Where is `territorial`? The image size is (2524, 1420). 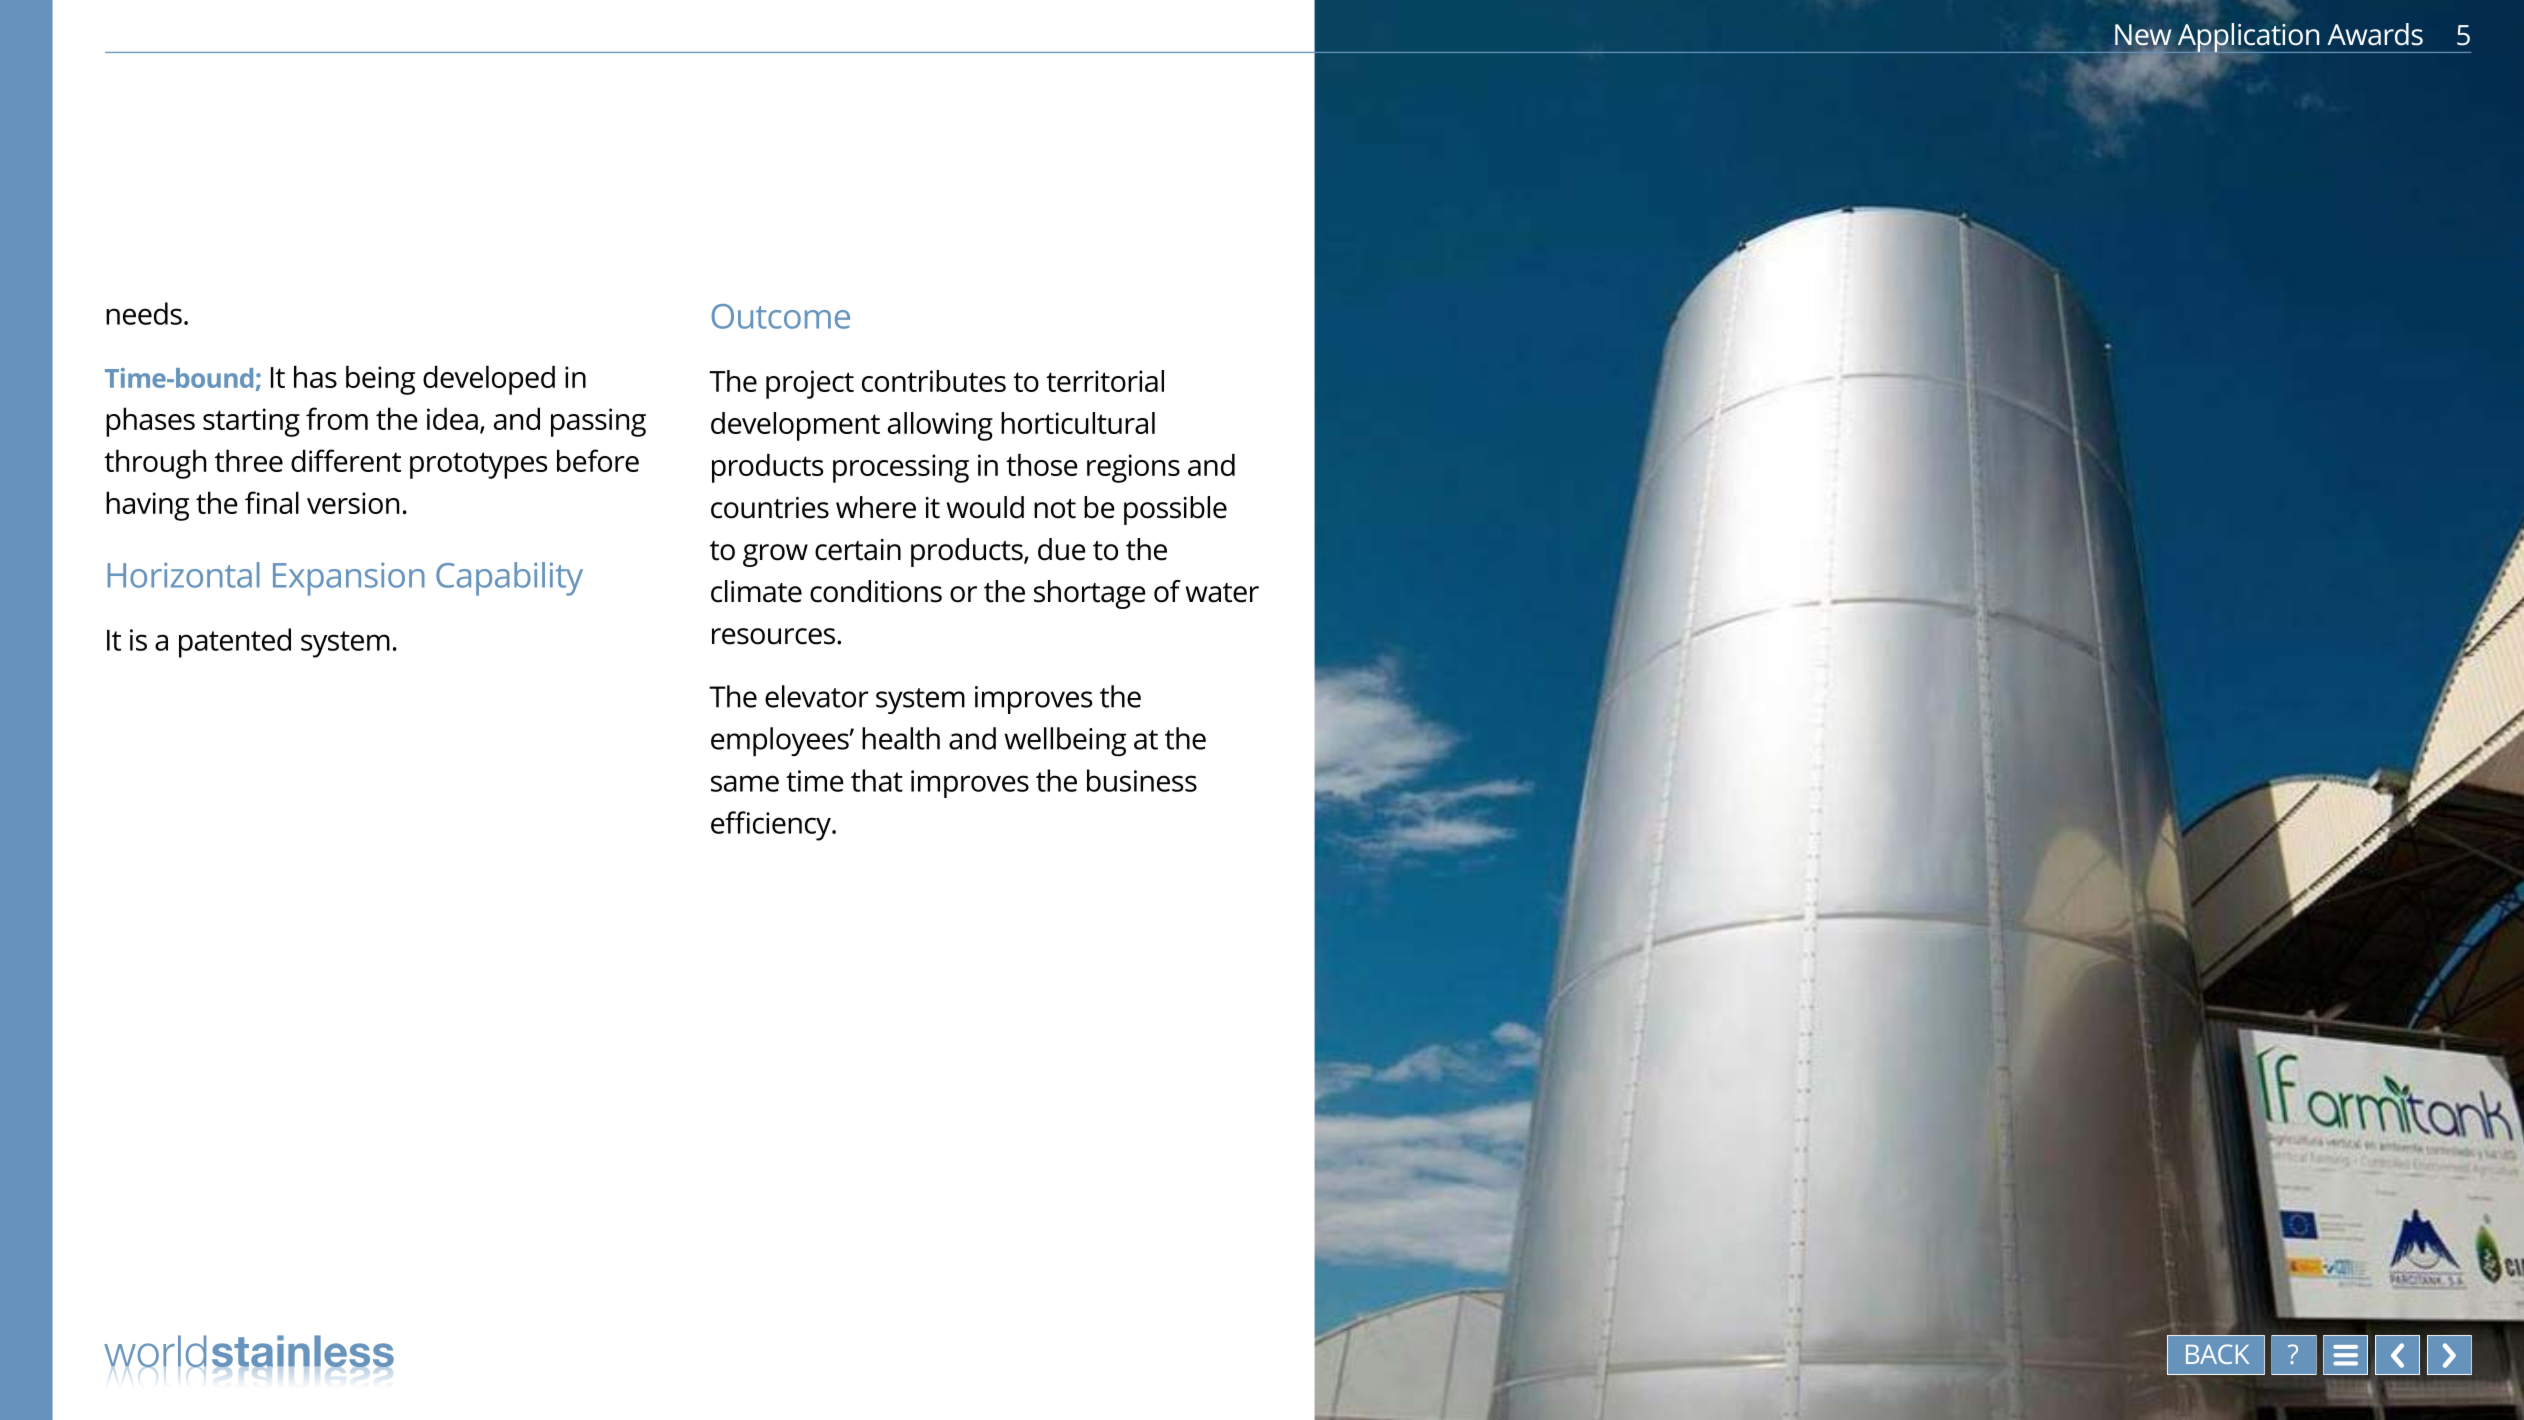 territorial is located at coordinates (1105, 381).
